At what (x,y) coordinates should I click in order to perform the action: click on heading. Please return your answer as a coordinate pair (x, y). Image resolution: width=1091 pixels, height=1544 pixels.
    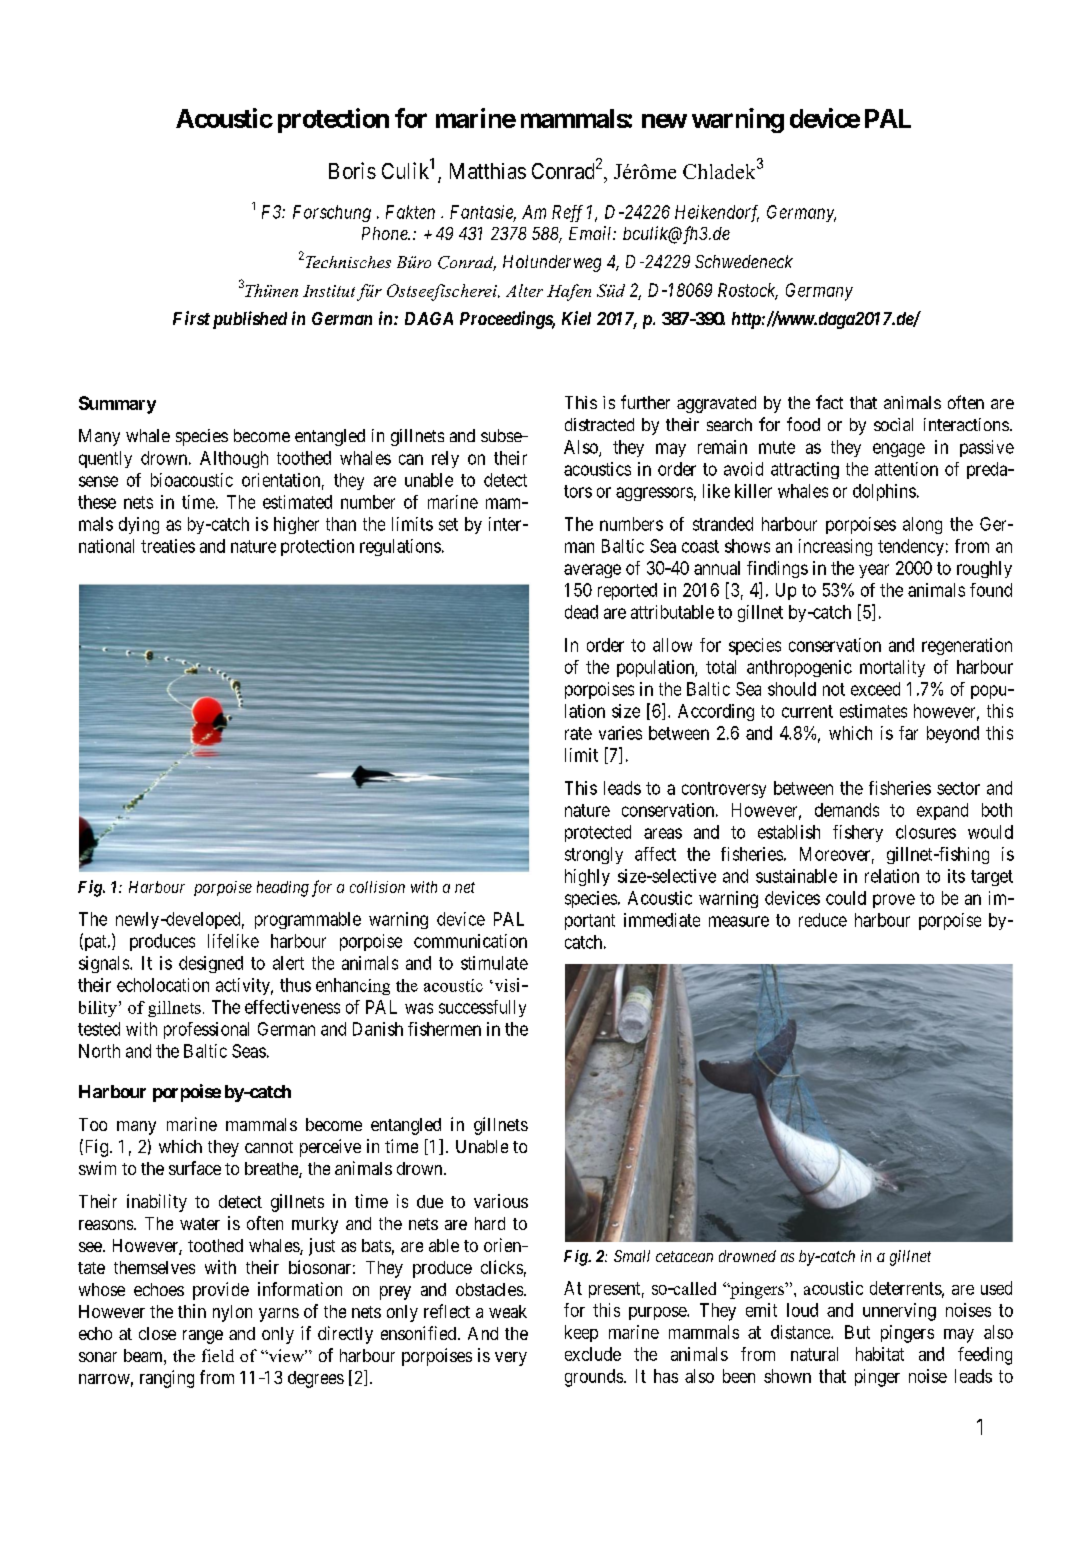
    Looking at the image, I should click on (283, 889).
